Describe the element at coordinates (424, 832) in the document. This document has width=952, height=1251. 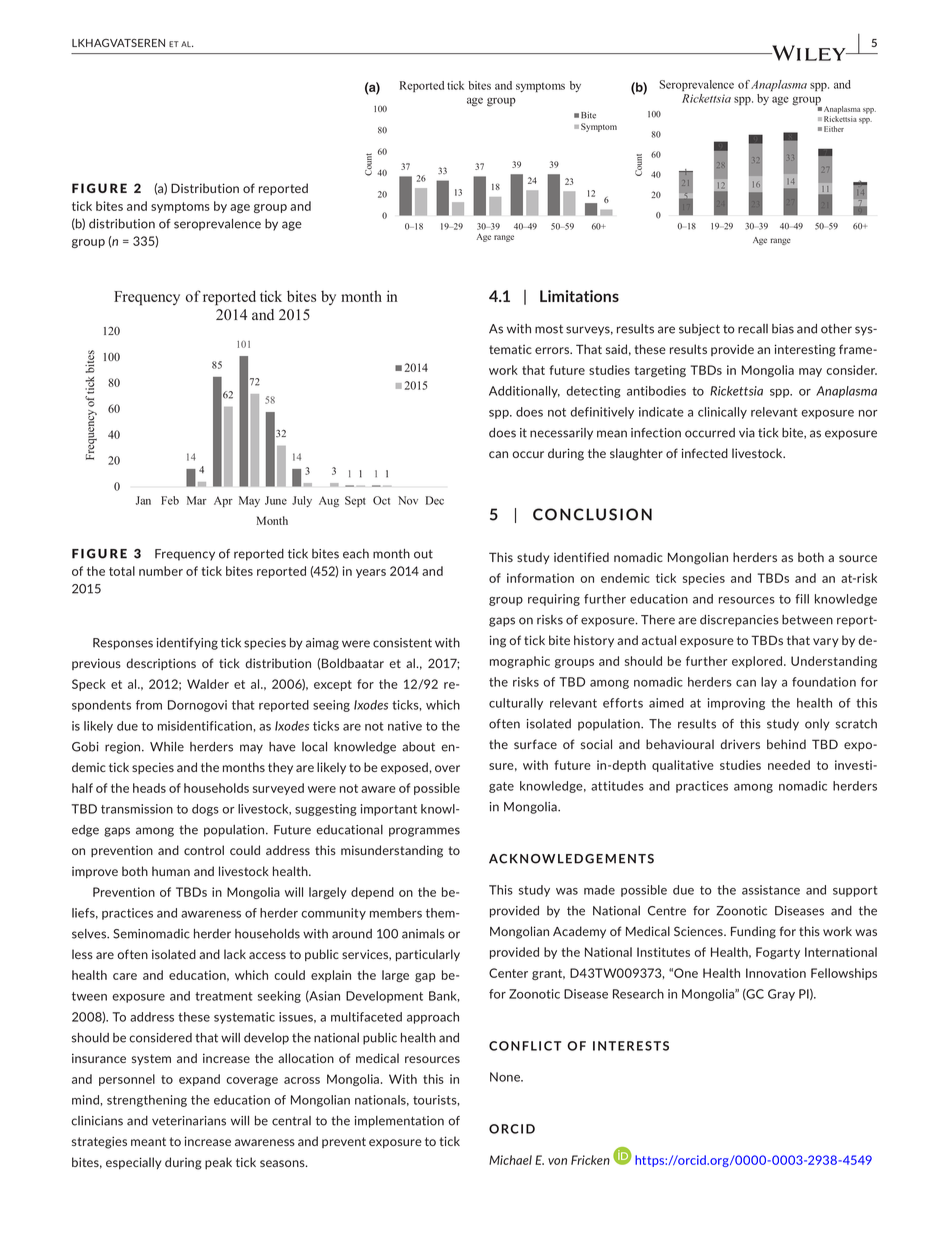
I see `programmes` at that location.
